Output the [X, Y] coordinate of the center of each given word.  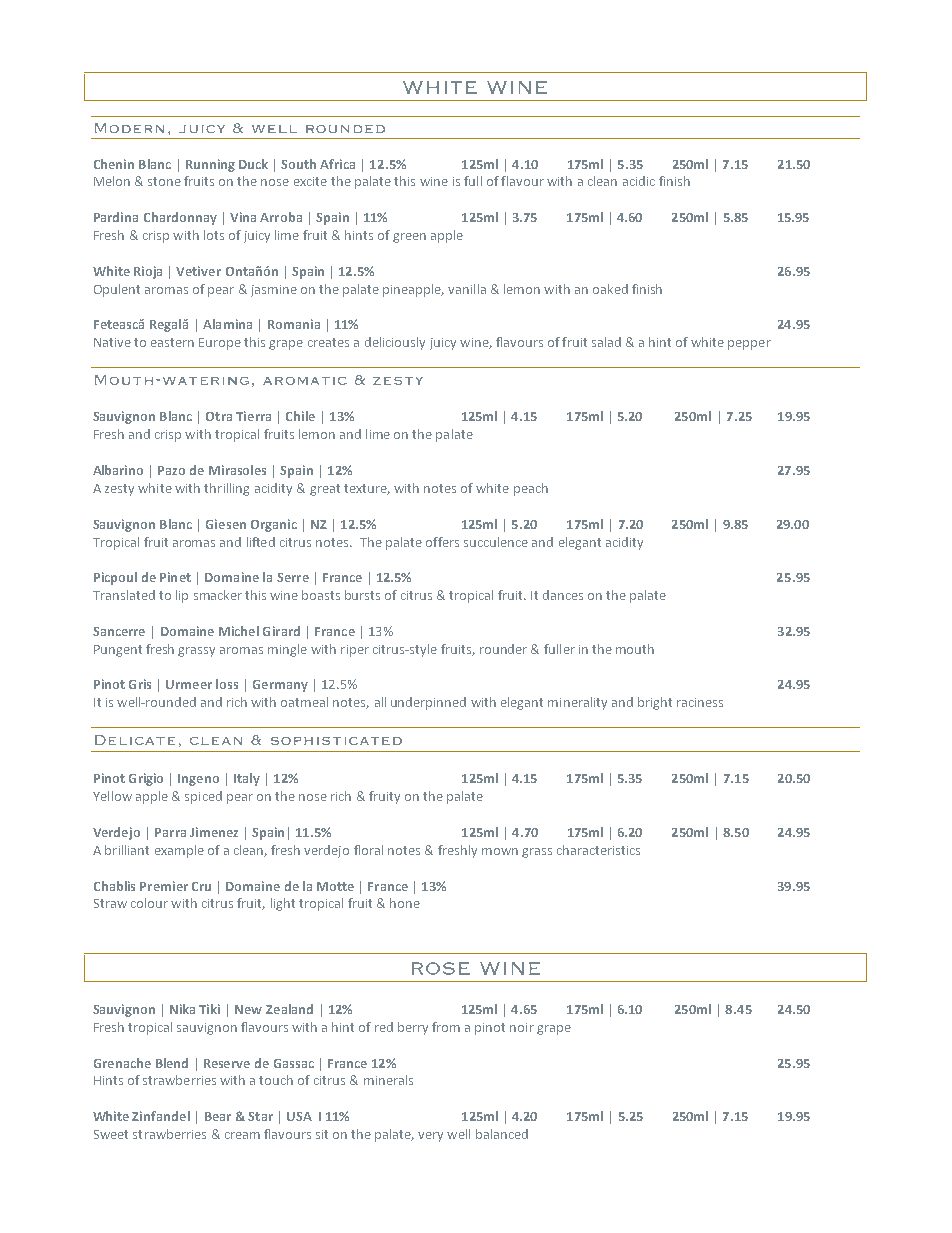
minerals [388, 1080]
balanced [502, 1134]
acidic [639, 181]
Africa [337, 164]
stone [164, 181]
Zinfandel [161, 1116]
